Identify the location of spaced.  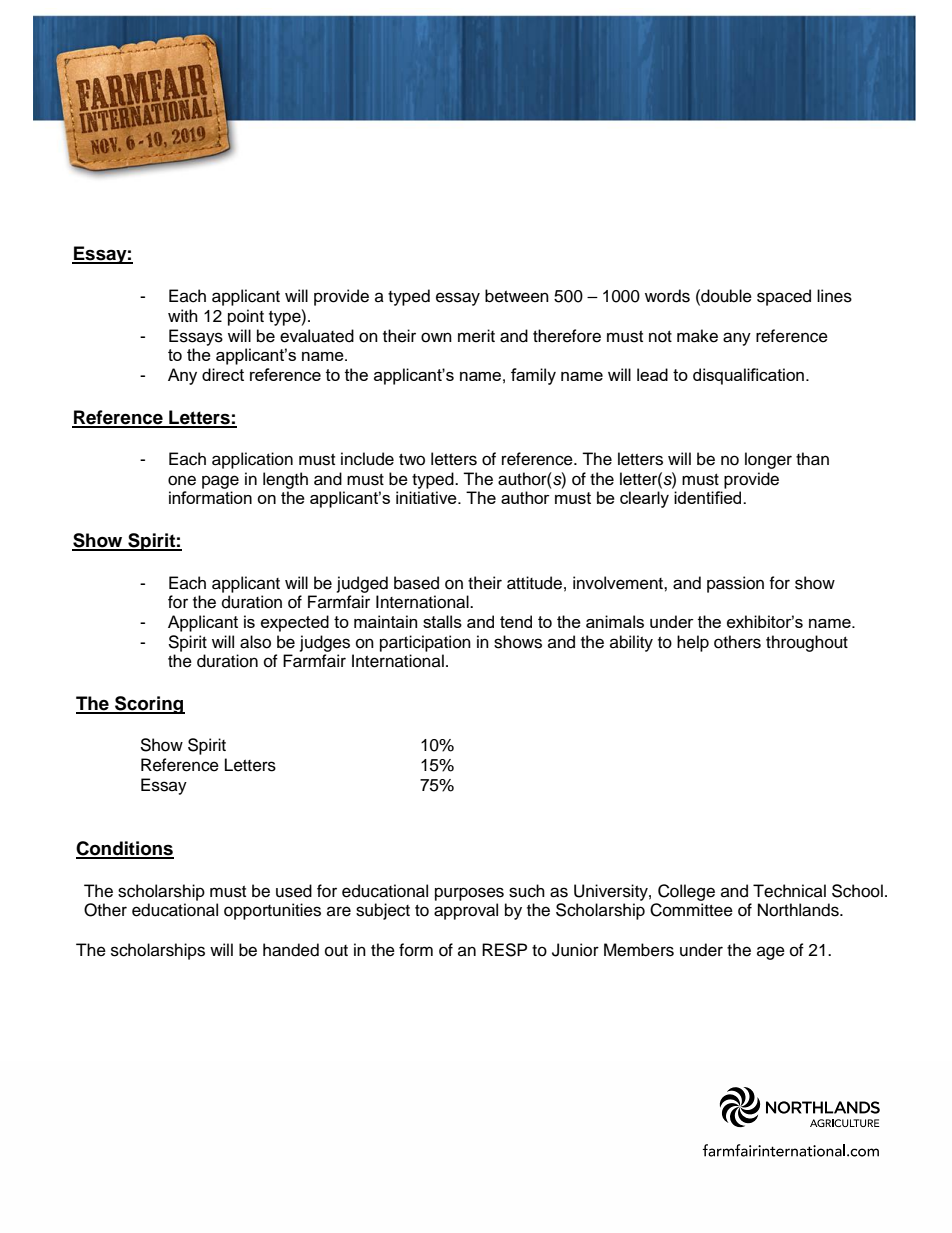
(784, 297).
